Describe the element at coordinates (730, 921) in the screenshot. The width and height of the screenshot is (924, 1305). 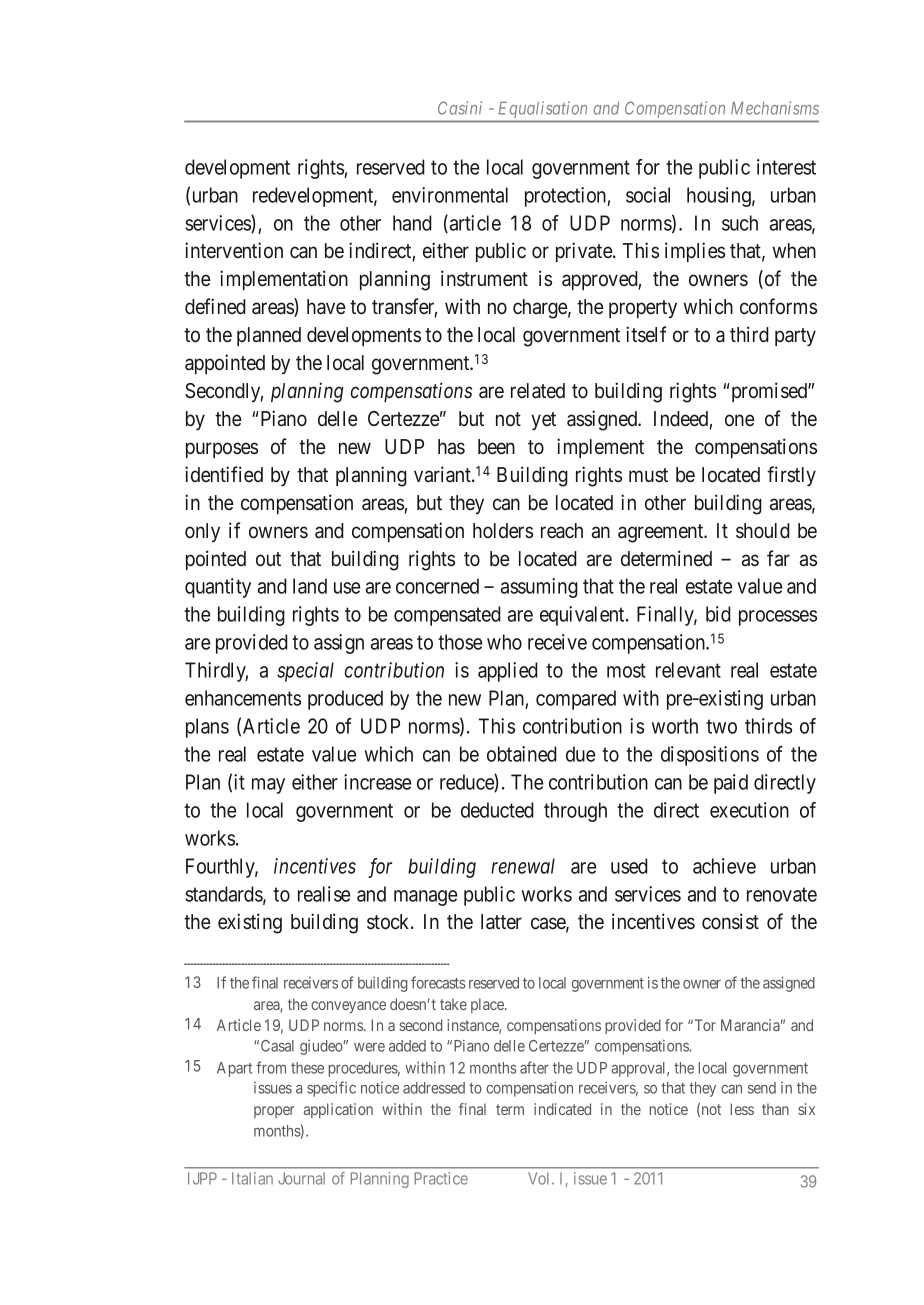
I see `consist` at that location.
